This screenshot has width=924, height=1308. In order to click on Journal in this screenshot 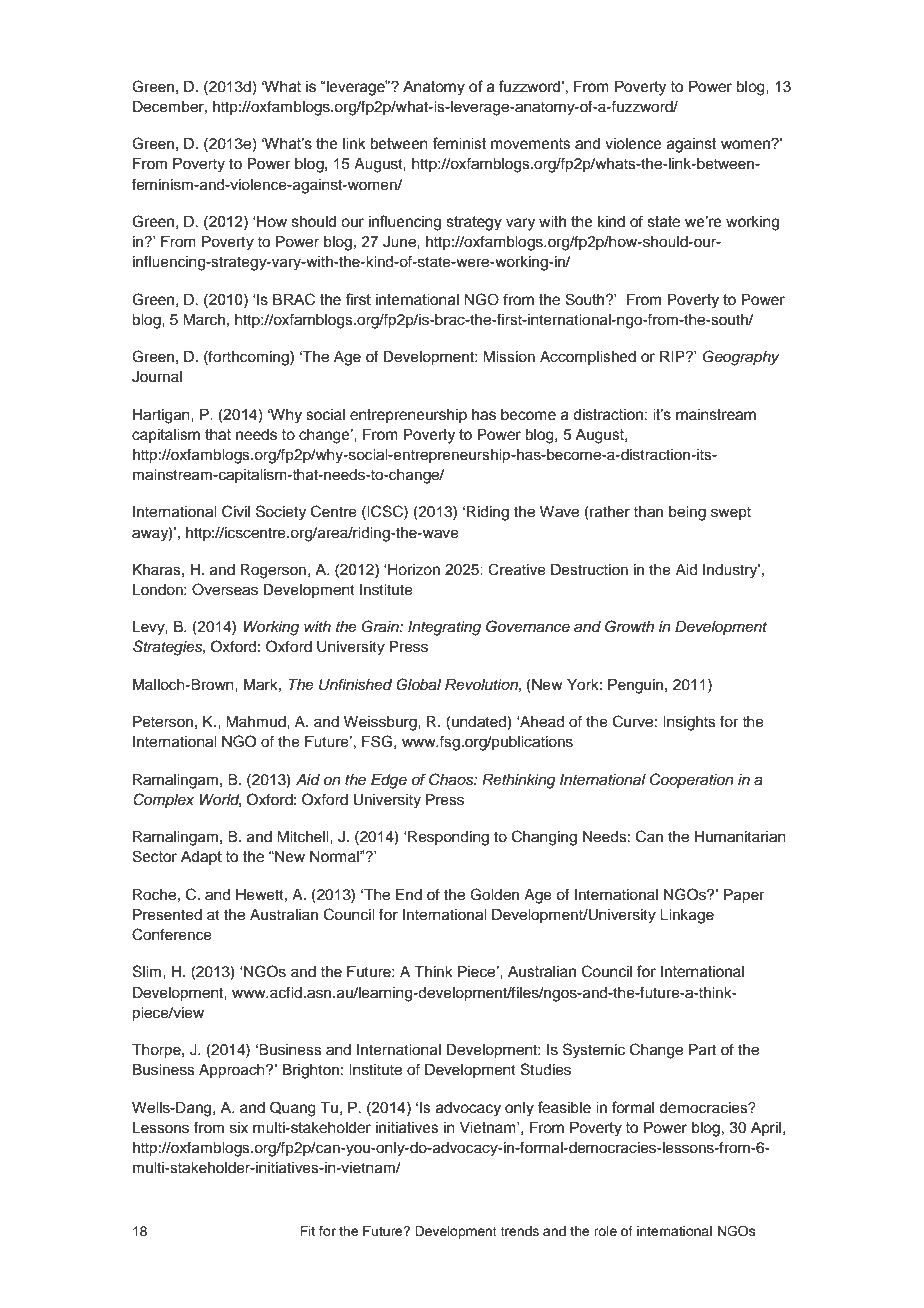, I will do `click(157, 377)`.
